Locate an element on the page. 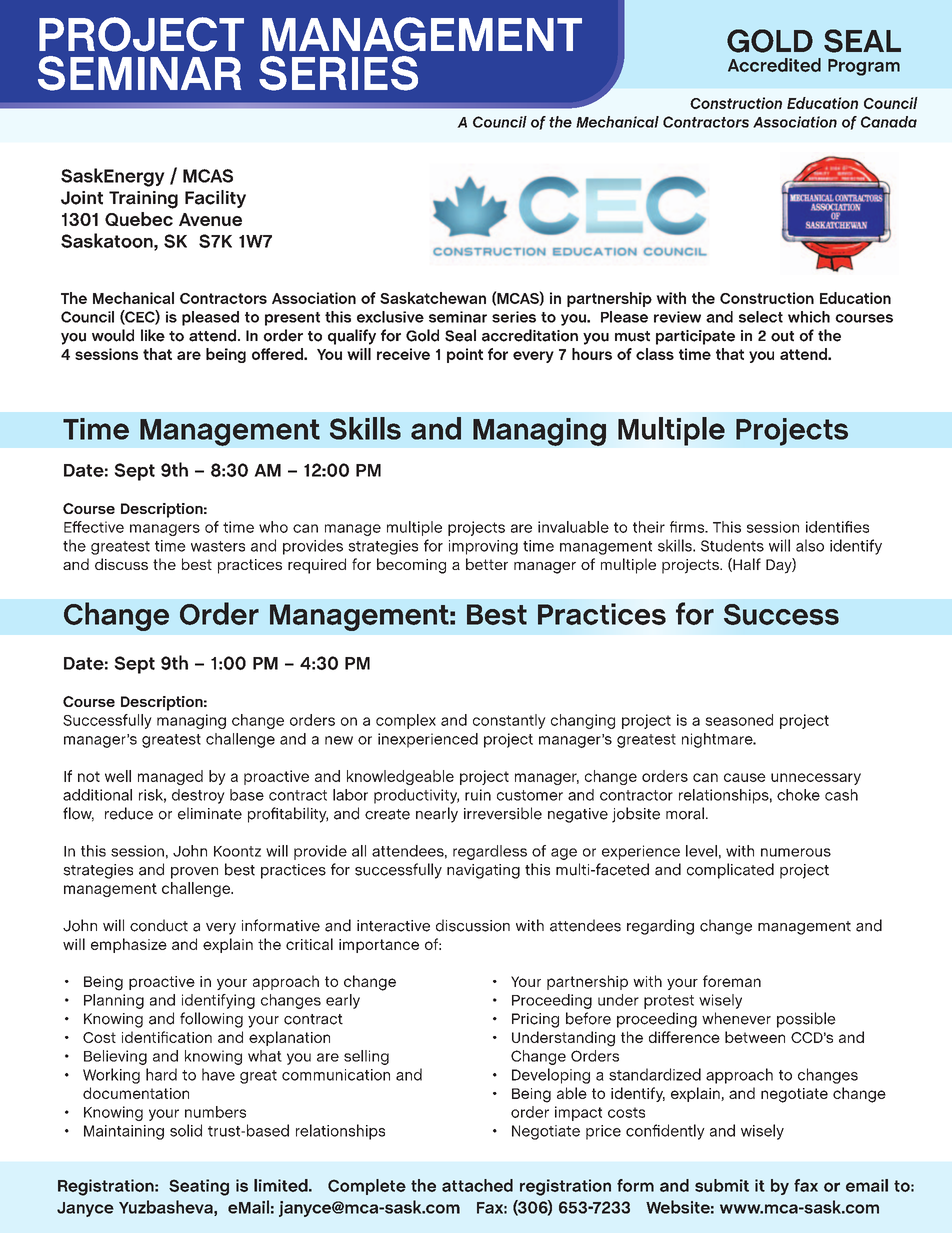  solid is located at coordinates (186, 1130).
